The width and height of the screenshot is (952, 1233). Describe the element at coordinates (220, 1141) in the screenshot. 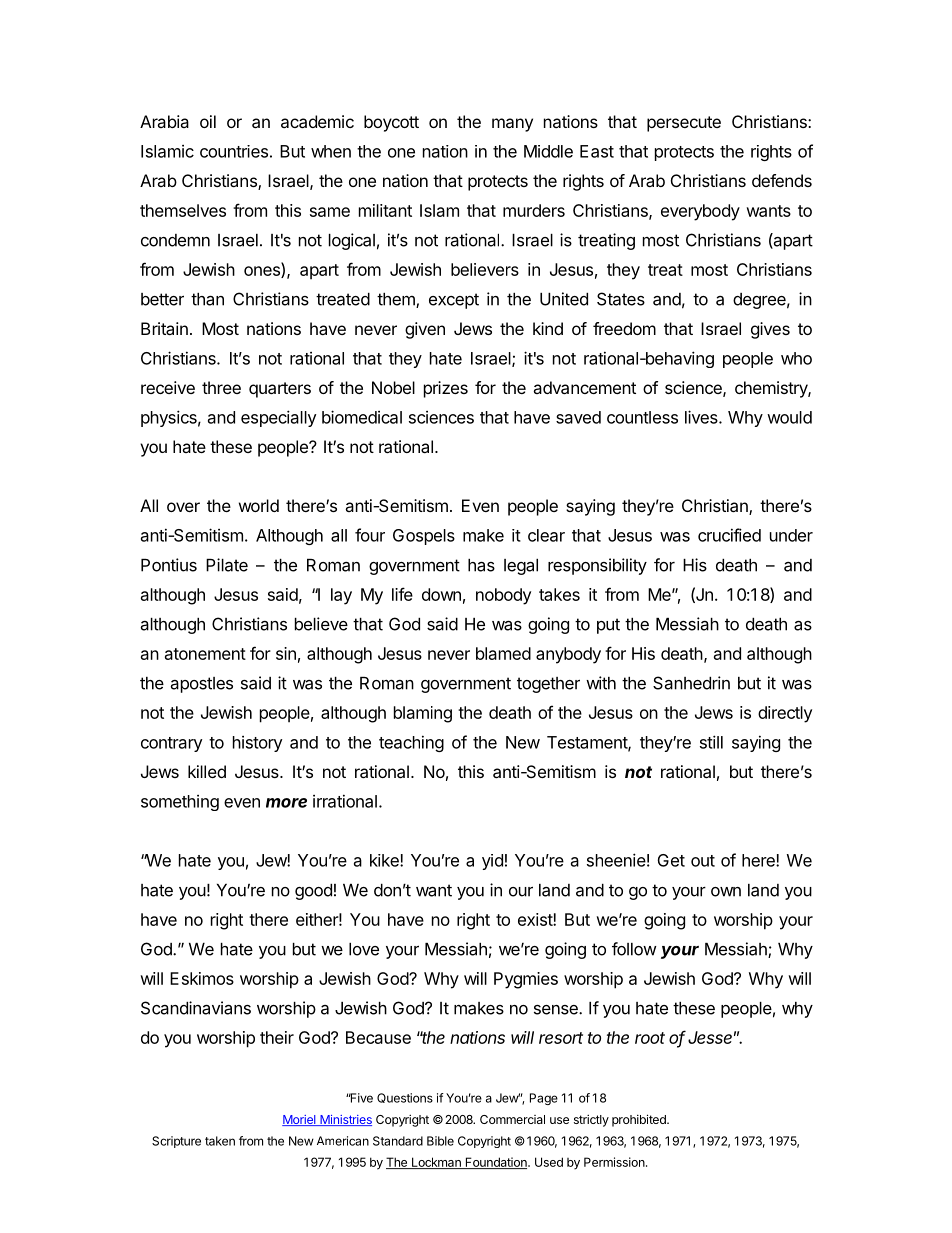

I see `taken` at that location.
